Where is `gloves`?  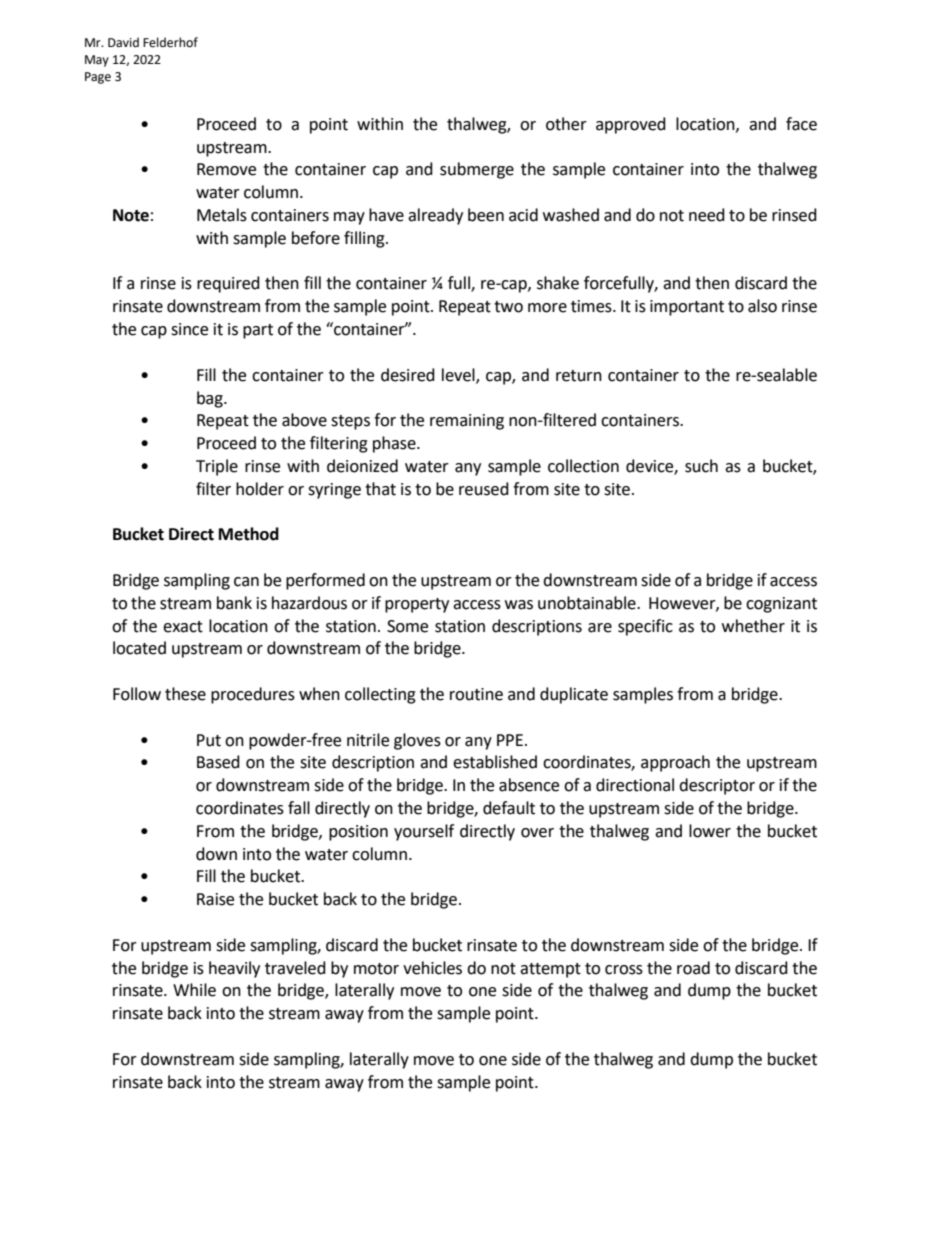 gloves is located at coordinates (417, 741).
